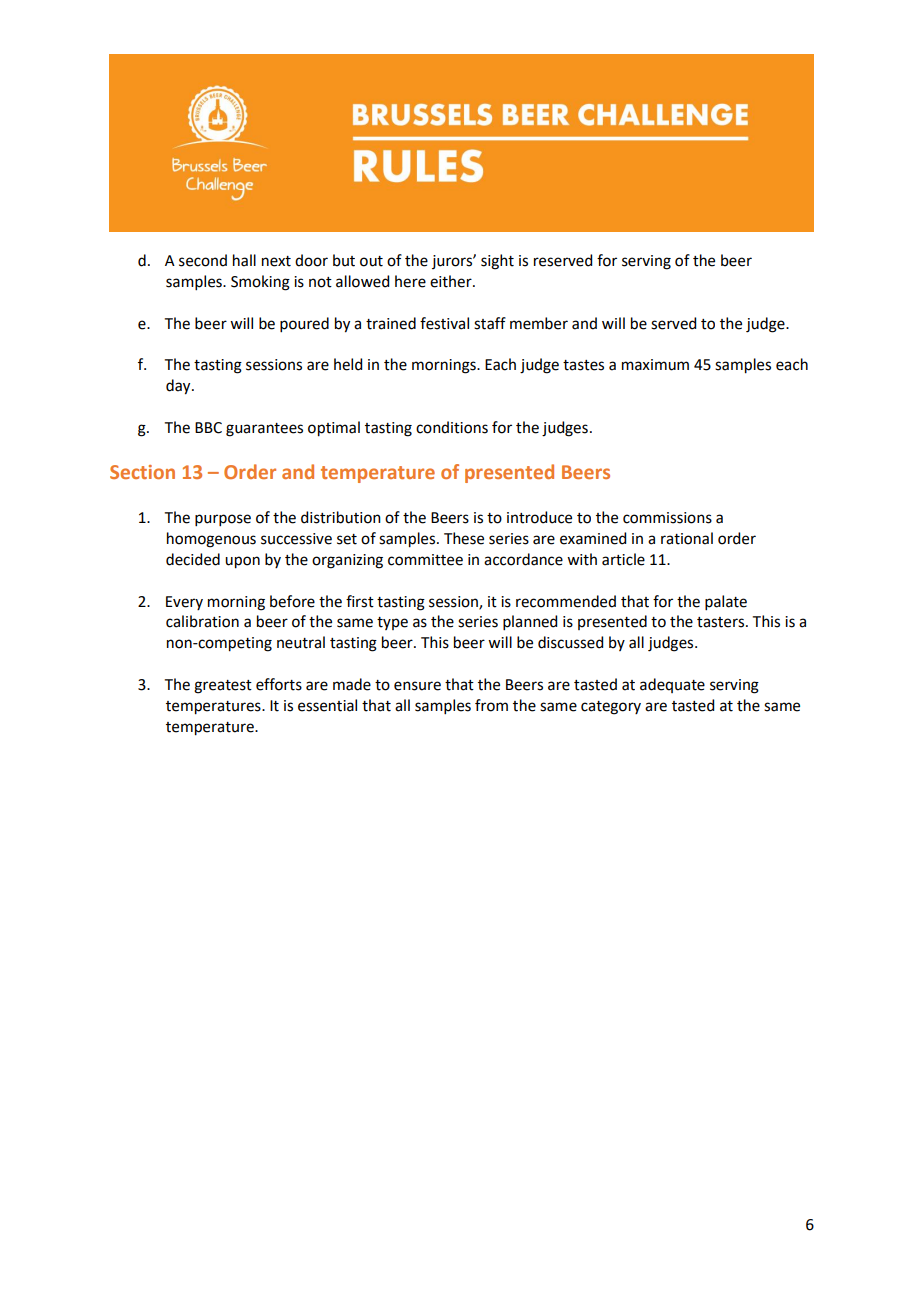  What do you see at coordinates (193, 559) in the page?
I see `decided` at bounding box center [193, 559].
